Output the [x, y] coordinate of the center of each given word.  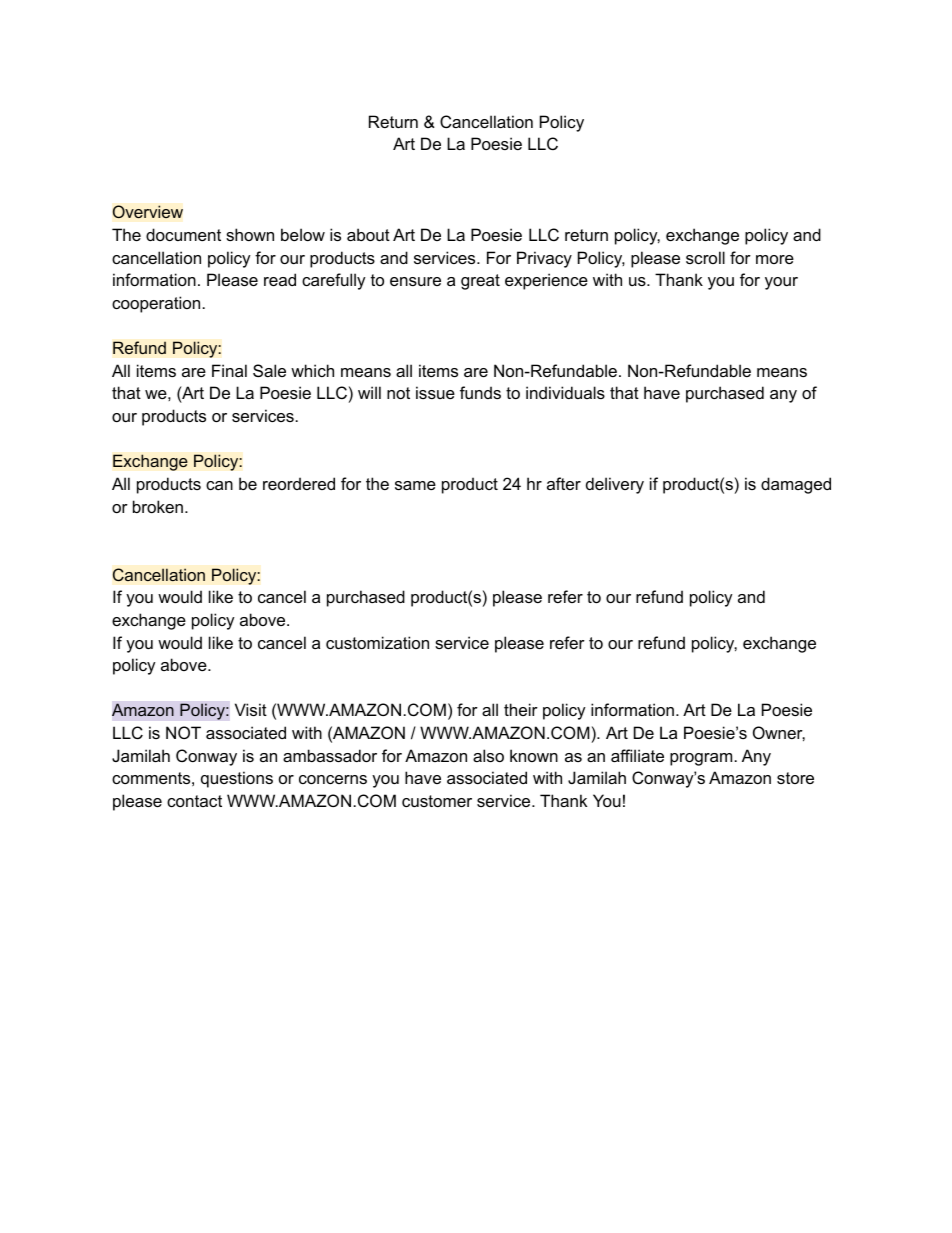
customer [437, 801]
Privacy [544, 259]
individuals [565, 392]
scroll [705, 257]
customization [377, 642]
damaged [796, 485]
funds [480, 392]
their [521, 709]
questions [237, 779]
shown [250, 234]
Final [229, 370]
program [701, 759]
